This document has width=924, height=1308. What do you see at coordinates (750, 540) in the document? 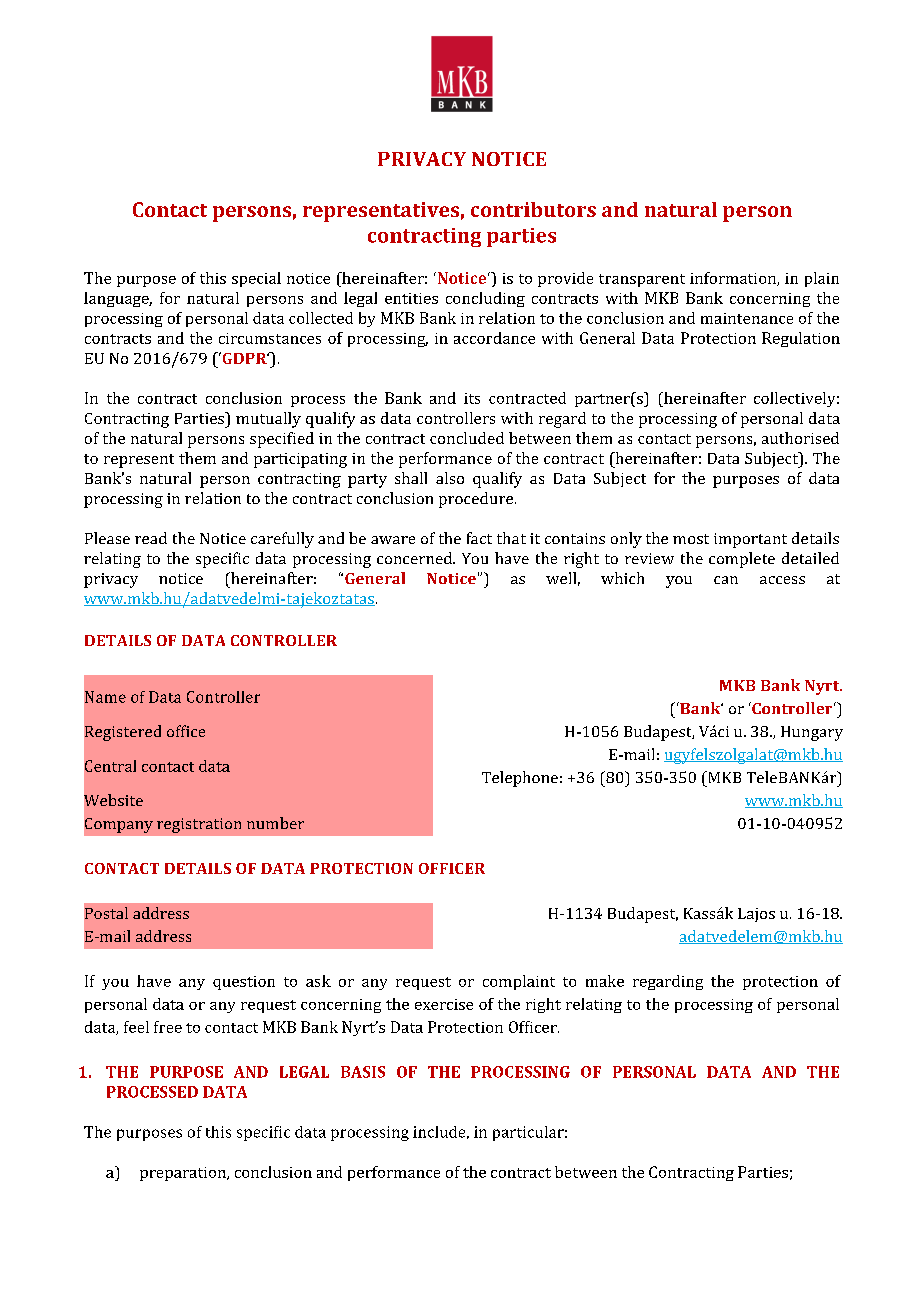
I see `important` at bounding box center [750, 540].
